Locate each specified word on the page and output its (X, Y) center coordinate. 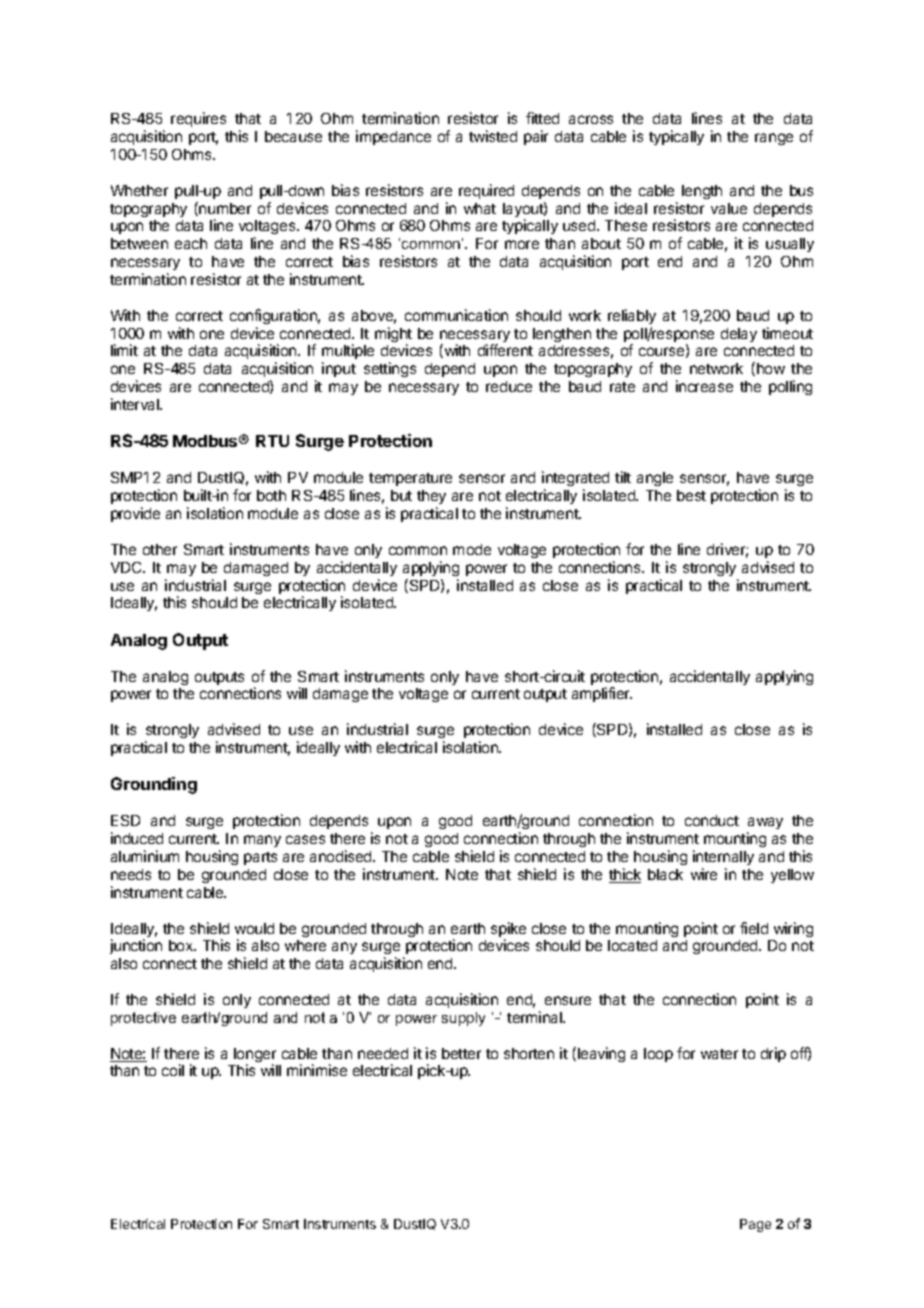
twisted (493, 136)
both (271, 495)
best (691, 495)
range (774, 139)
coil (173, 1070)
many (262, 841)
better (461, 1053)
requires (198, 119)
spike (508, 931)
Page (755, 1225)
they (431, 499)
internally (723, 857)
